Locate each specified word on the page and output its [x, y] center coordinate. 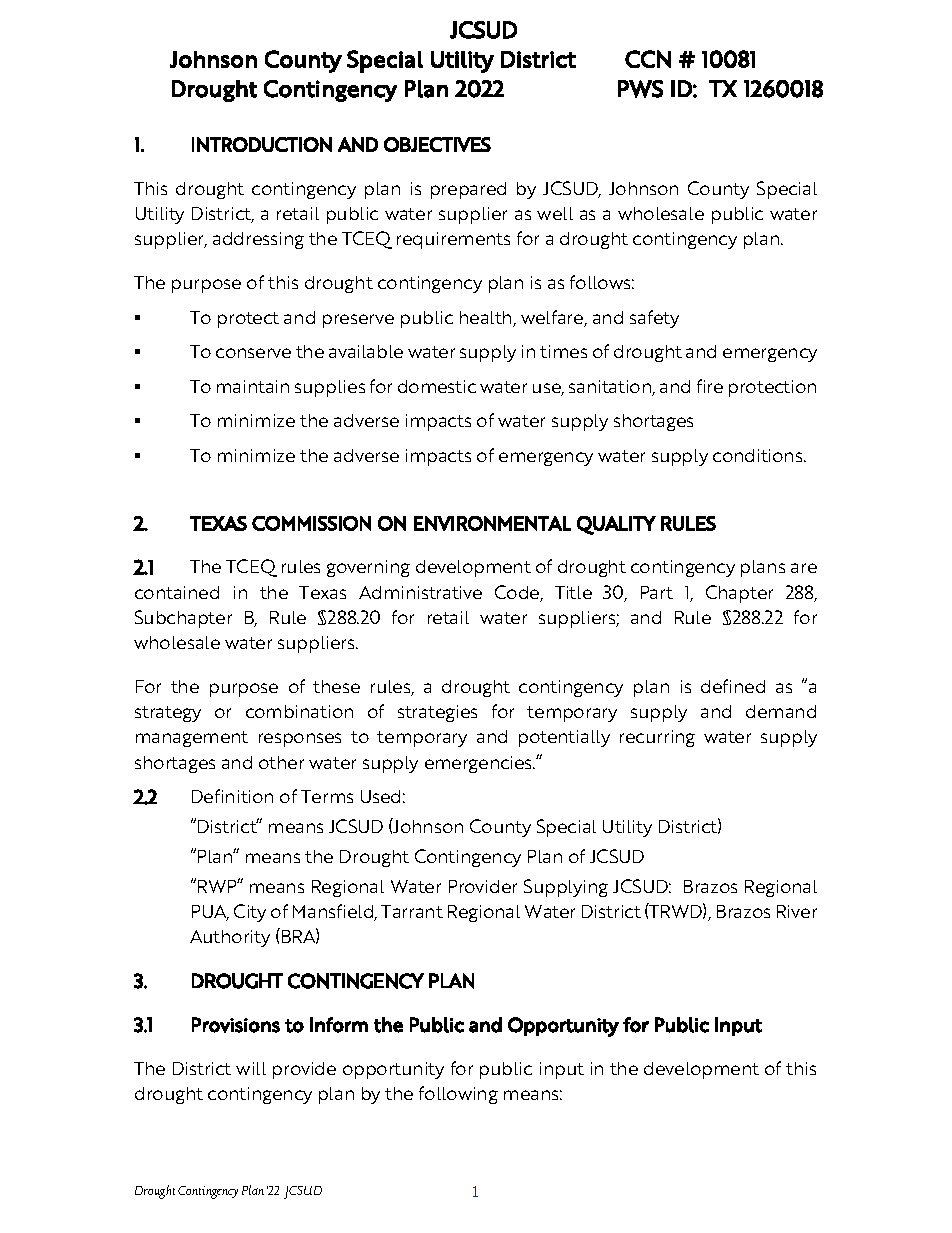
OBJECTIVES [437, 144]
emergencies [480, 764]
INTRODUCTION [262, 144]
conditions [759, 455]
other [281, 762]
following [458, 1095]
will [251, 1068]
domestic [437, 386]
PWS [640, 89]
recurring [657, 738]
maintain [253, 386]
